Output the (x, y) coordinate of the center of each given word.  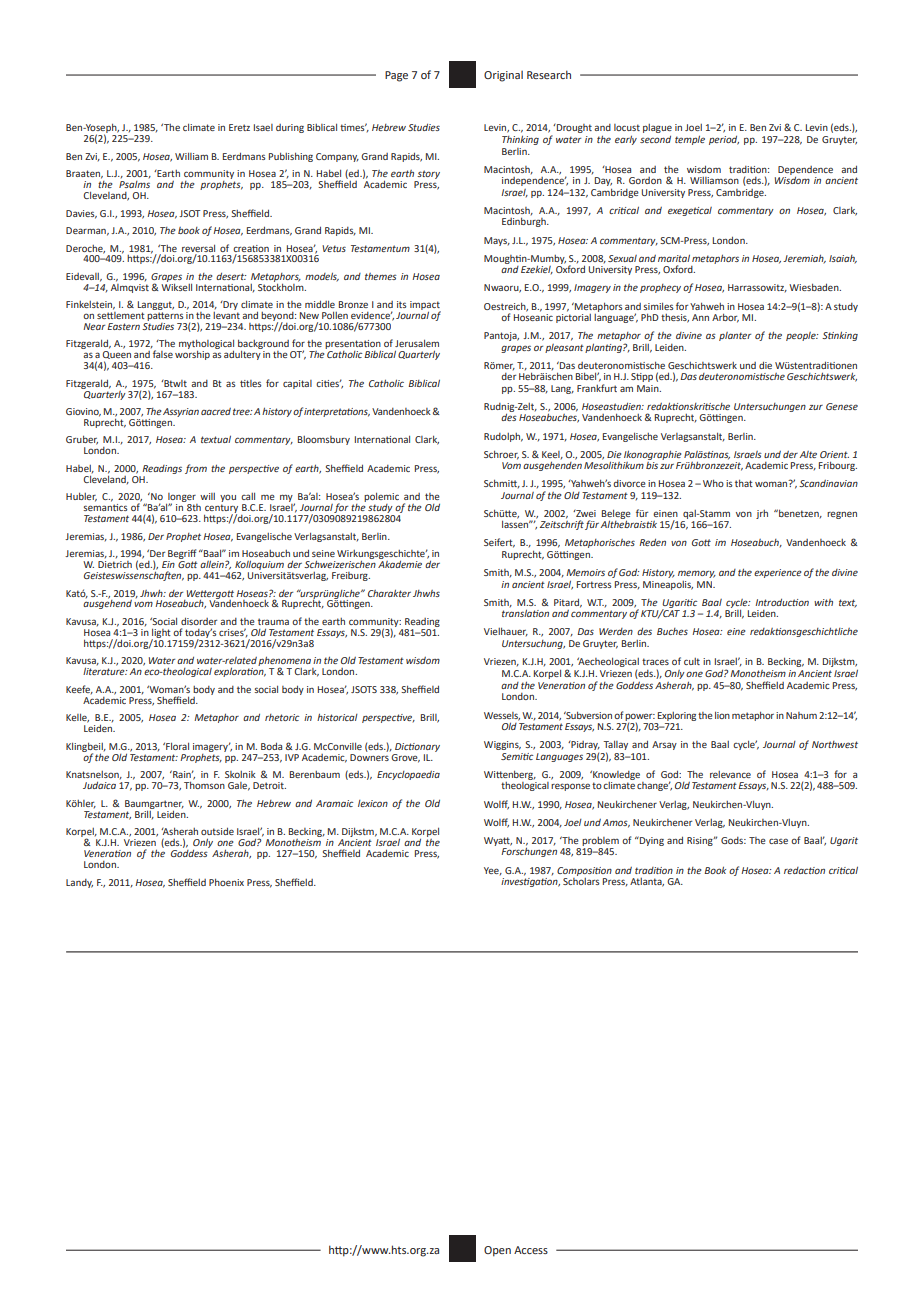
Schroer (501, 455)
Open (497, 1251)
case (778, 841)
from (196, 469)
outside (217, 831)
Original (503, 76)
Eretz (239, 127)
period (724, 140)
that (744, 483)
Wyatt (498, 841)
